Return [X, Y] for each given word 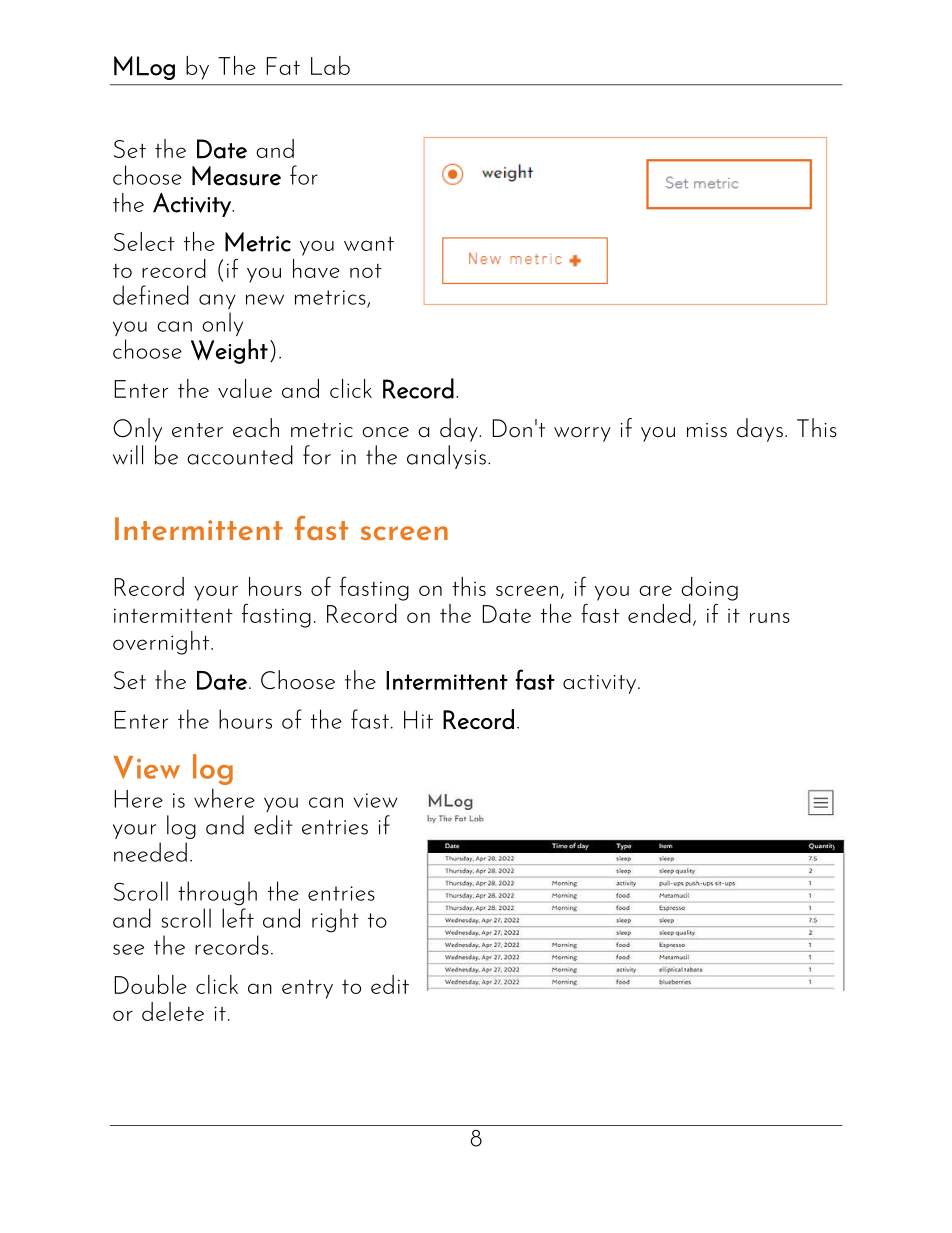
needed [150, 852]
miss [707, 430]
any [217, 301]
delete [173, 1011]
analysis [446, 457]
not [366, 270]
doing [709, 589]
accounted [240, 455]
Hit [418, 720]
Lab [330, 65]
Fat [283, 66]
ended [659, 613]
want [369, 243]
